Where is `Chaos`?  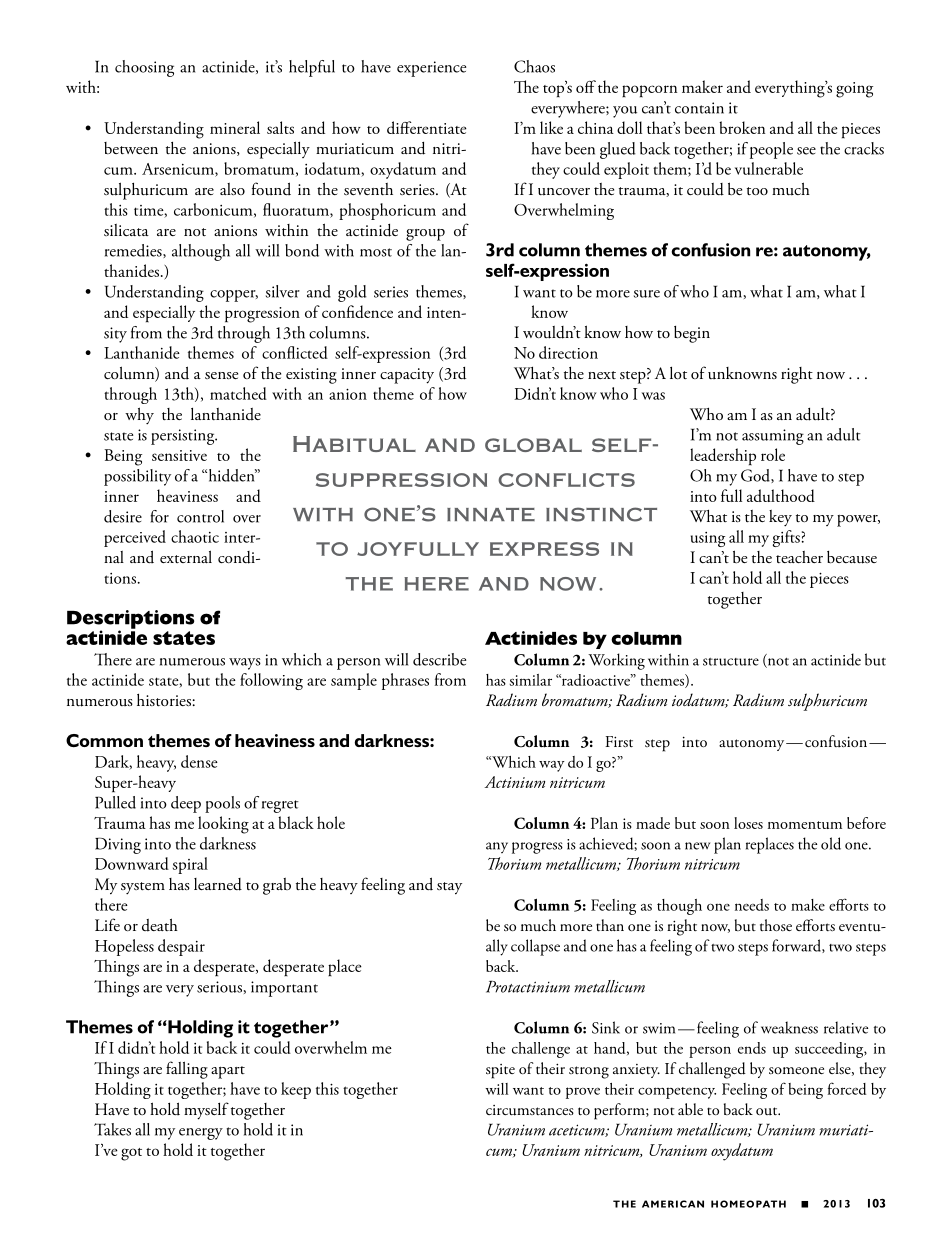 Chaos is located at coordinates (534, 66).
